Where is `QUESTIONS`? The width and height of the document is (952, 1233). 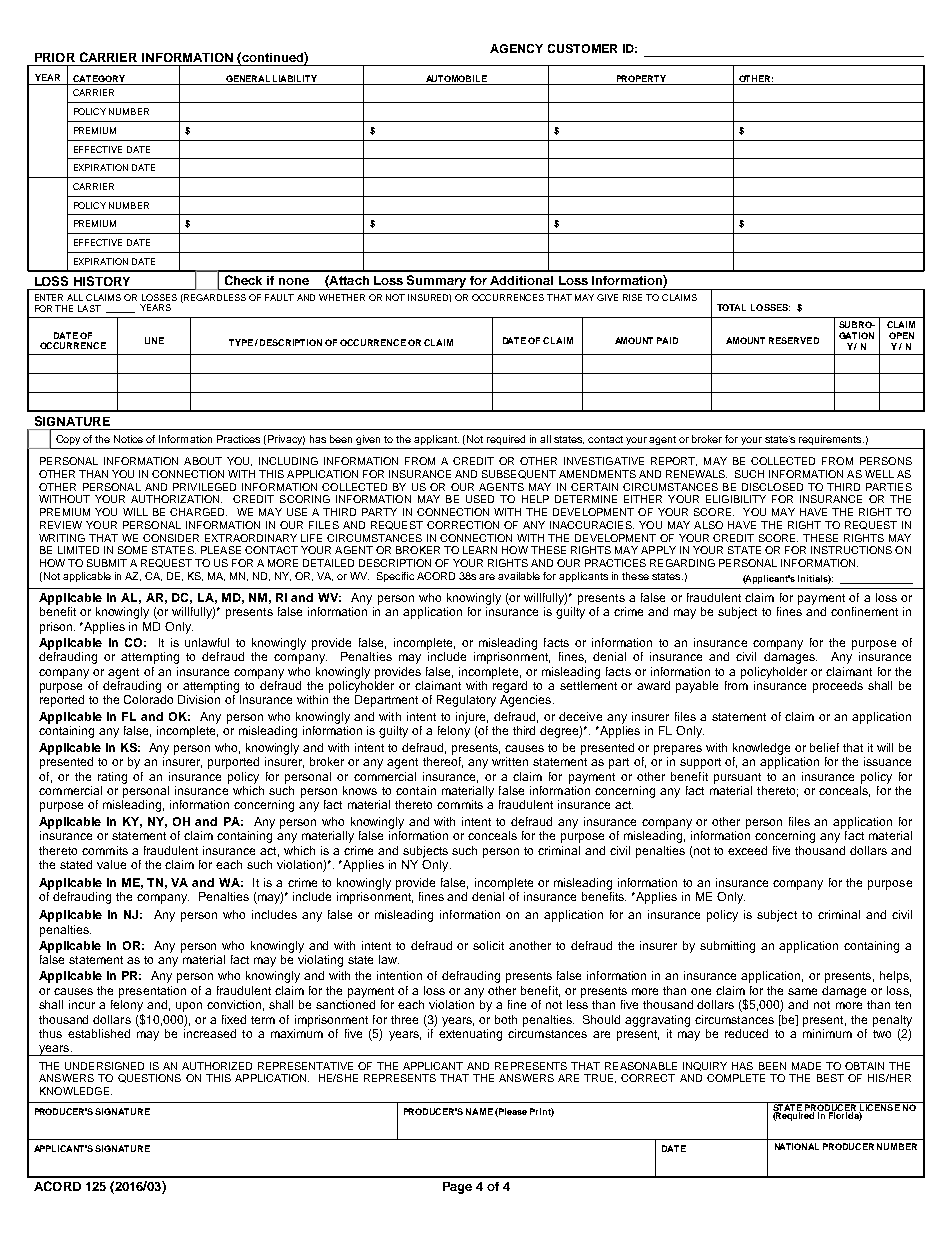 QUESTIONS is located at coordinates (149, 1078).
